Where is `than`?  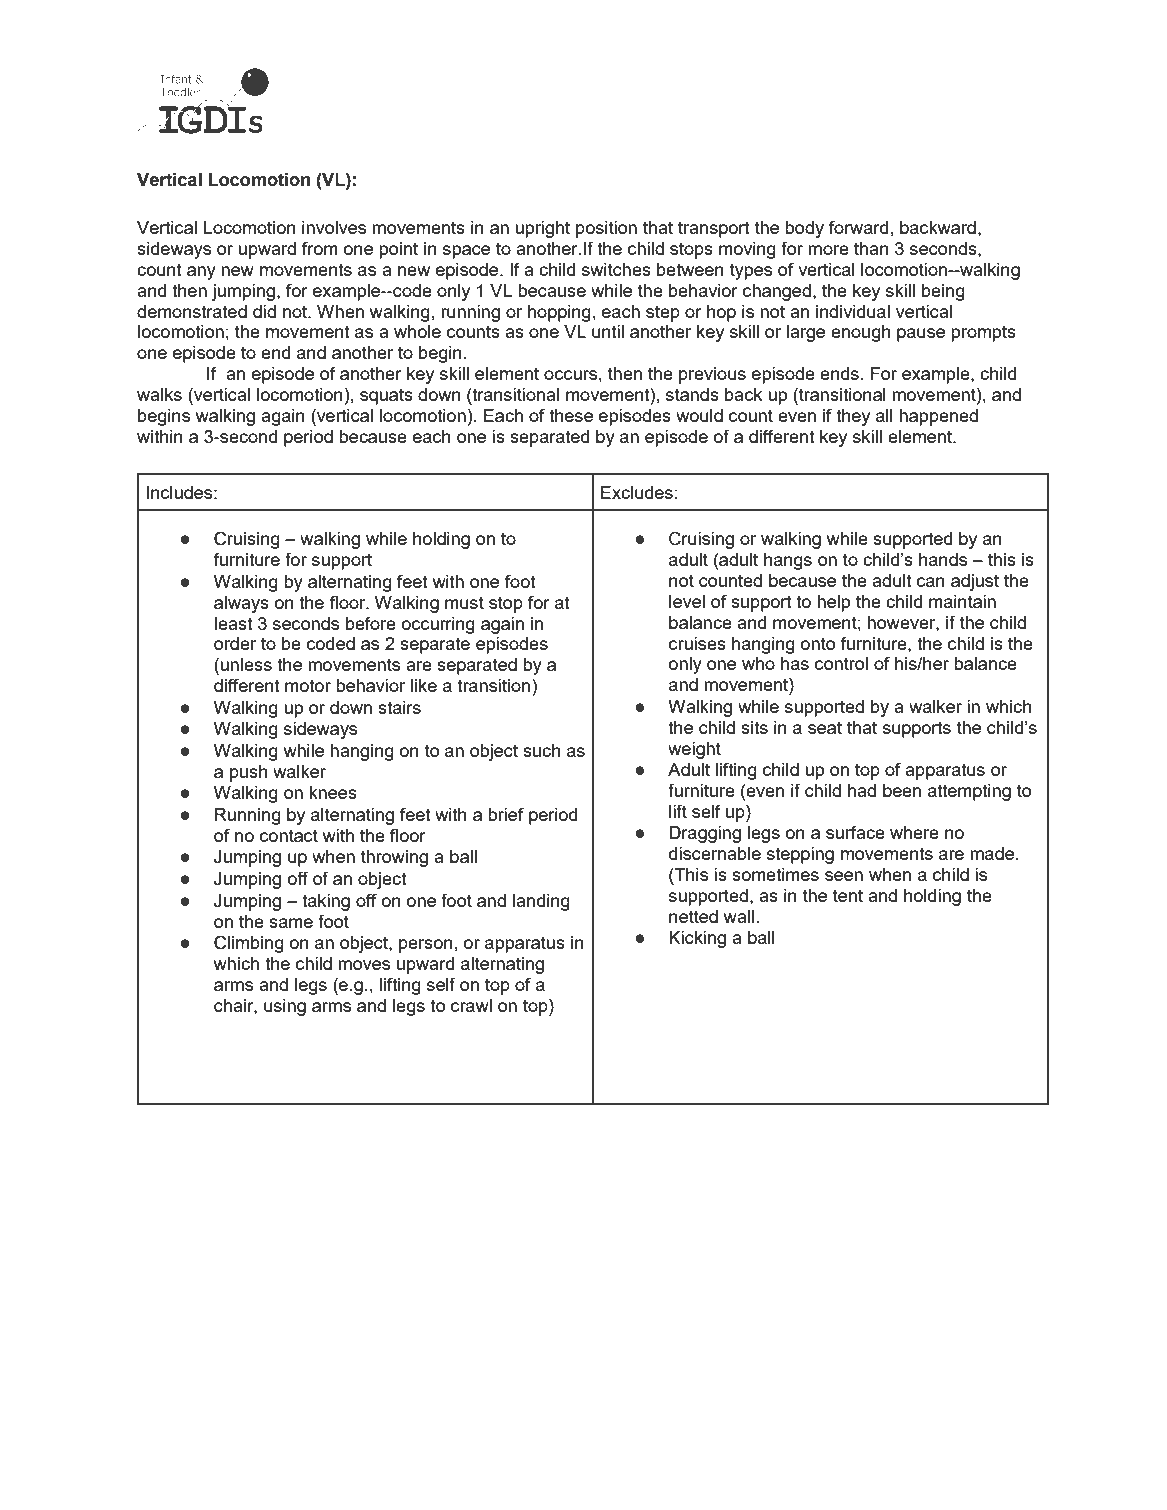
than is located at coordinates (871, 248).
